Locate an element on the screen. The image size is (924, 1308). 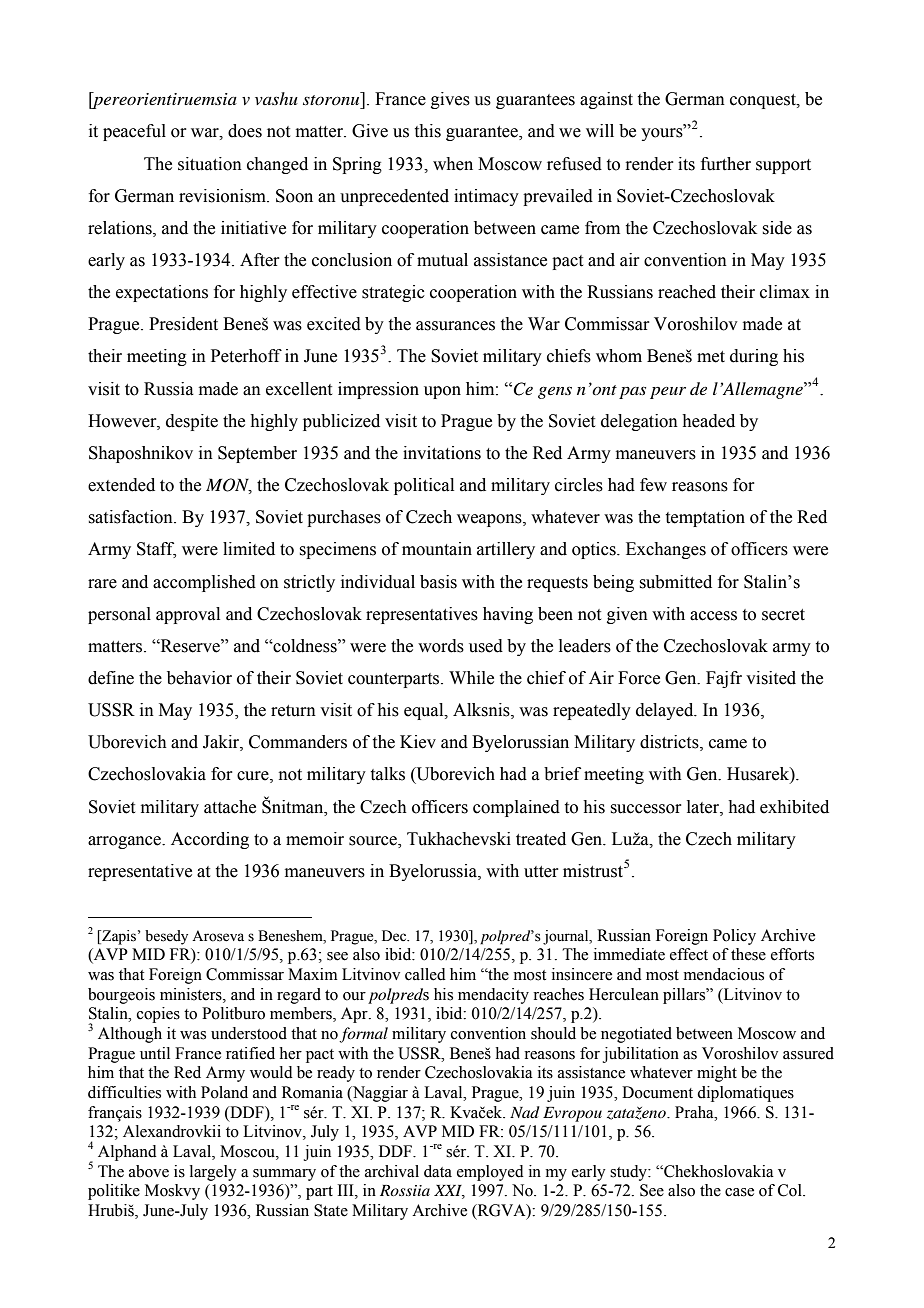
behavior is located at coordinates (199, 678).
